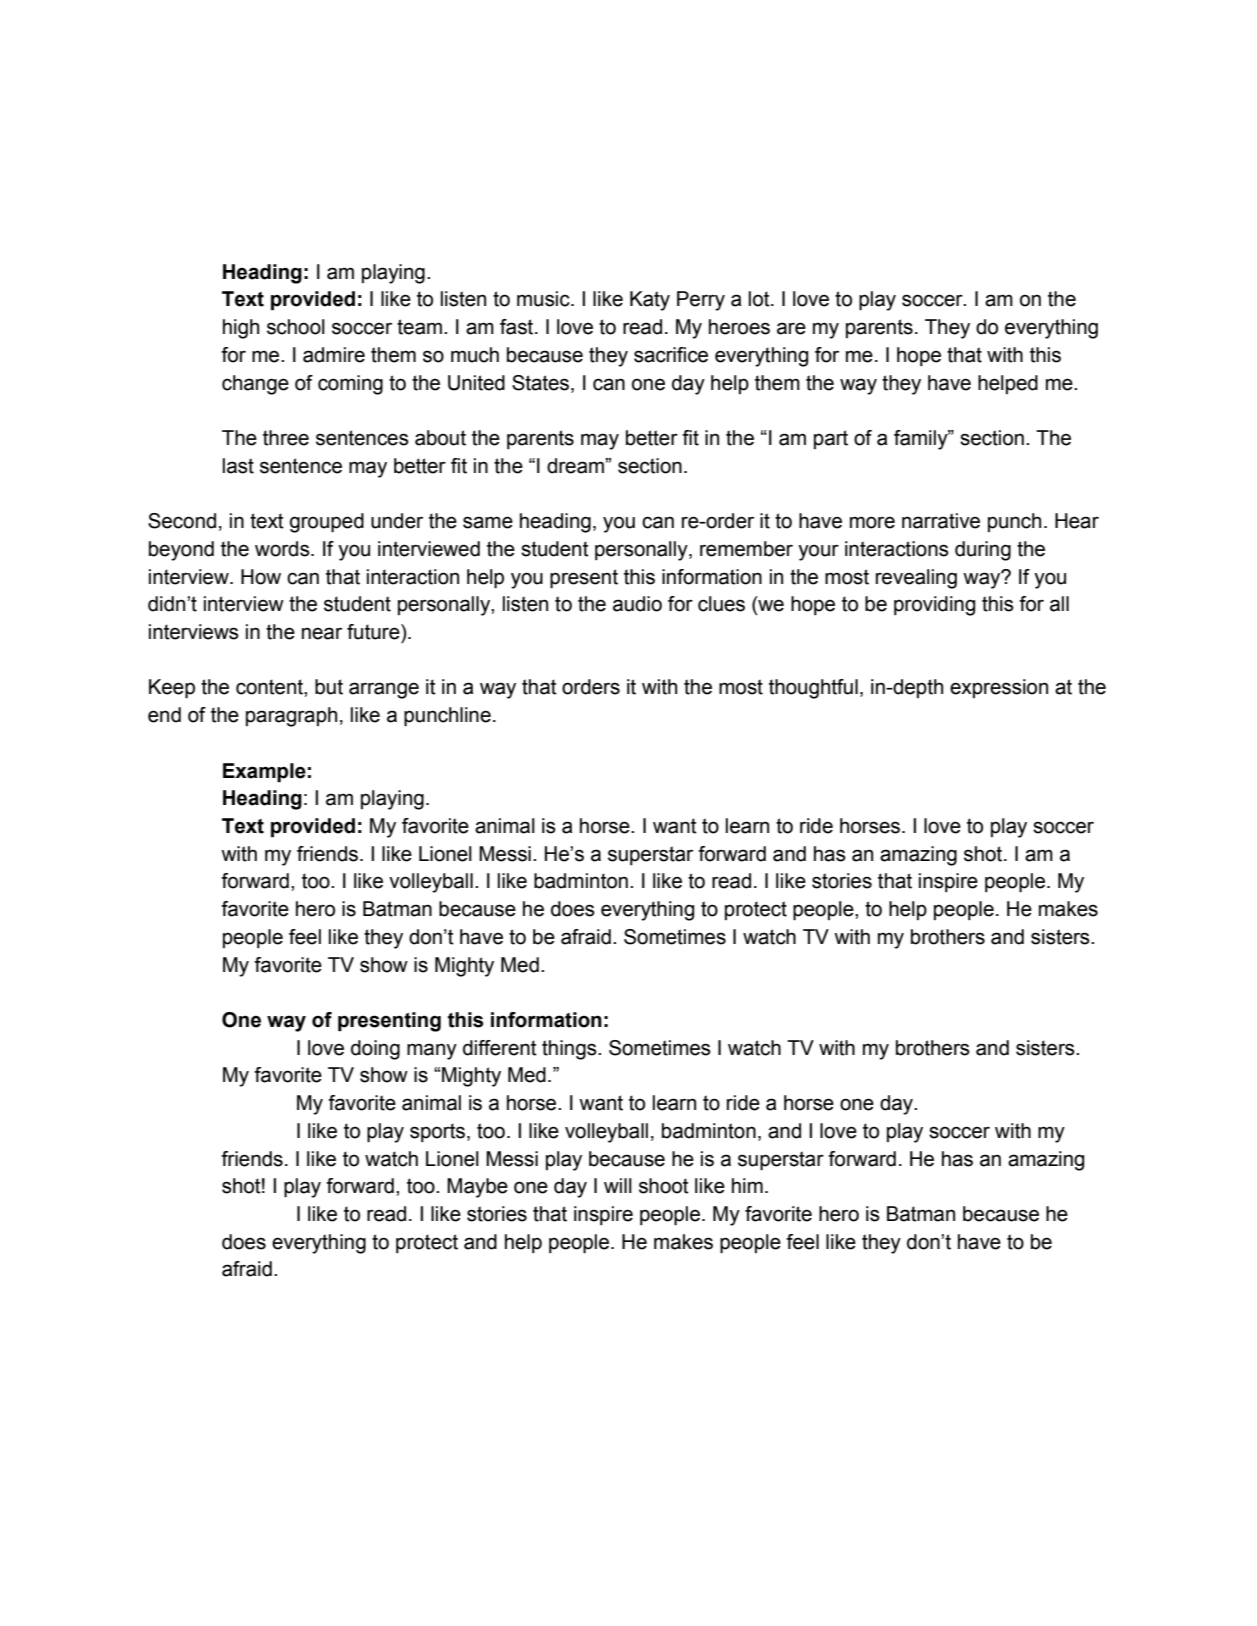  Describe the element at coordinates (650, 301) in the screenshot. I see `Katy` at that location.
